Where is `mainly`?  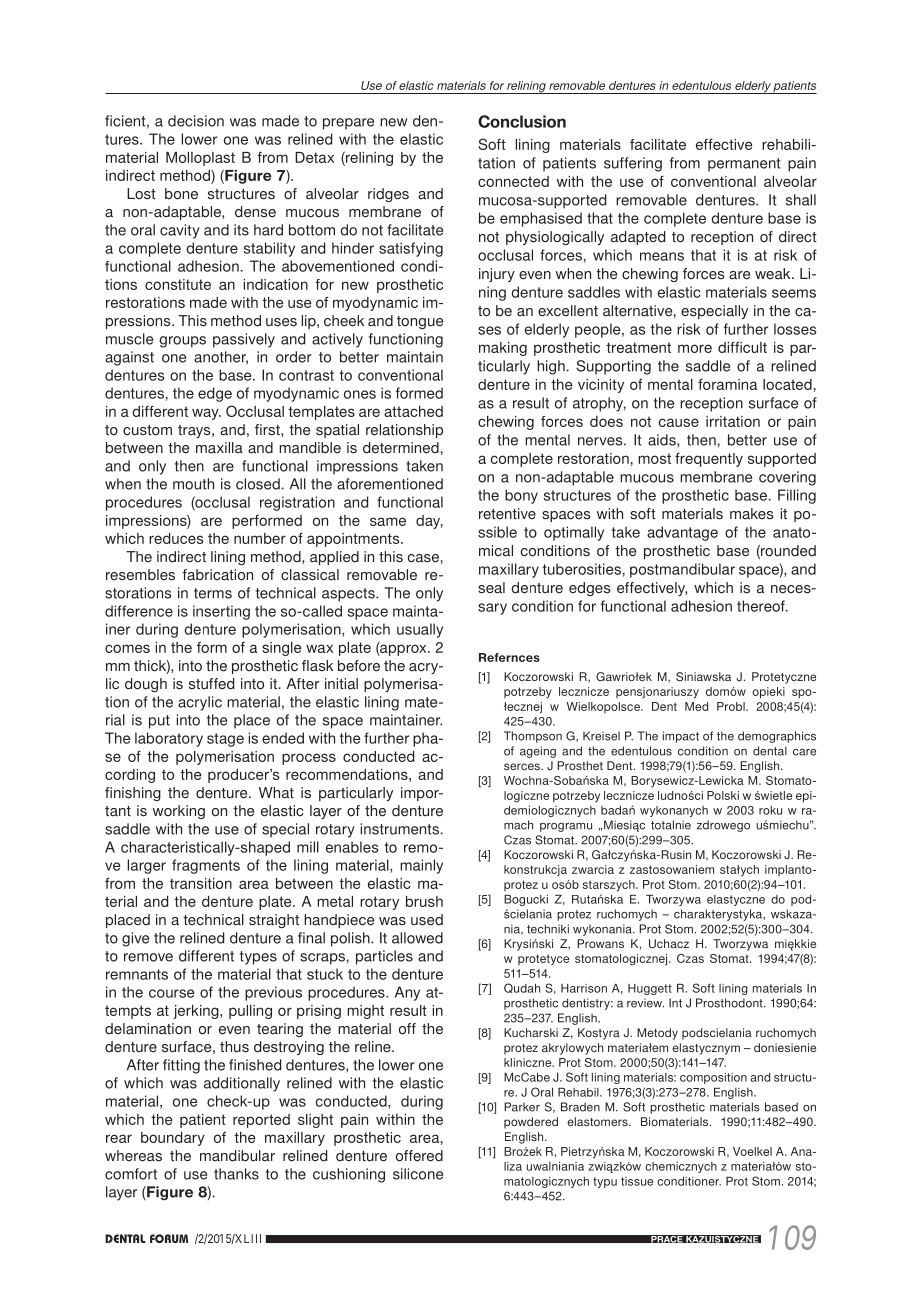
mainly is located at coordinates (421, 866).
